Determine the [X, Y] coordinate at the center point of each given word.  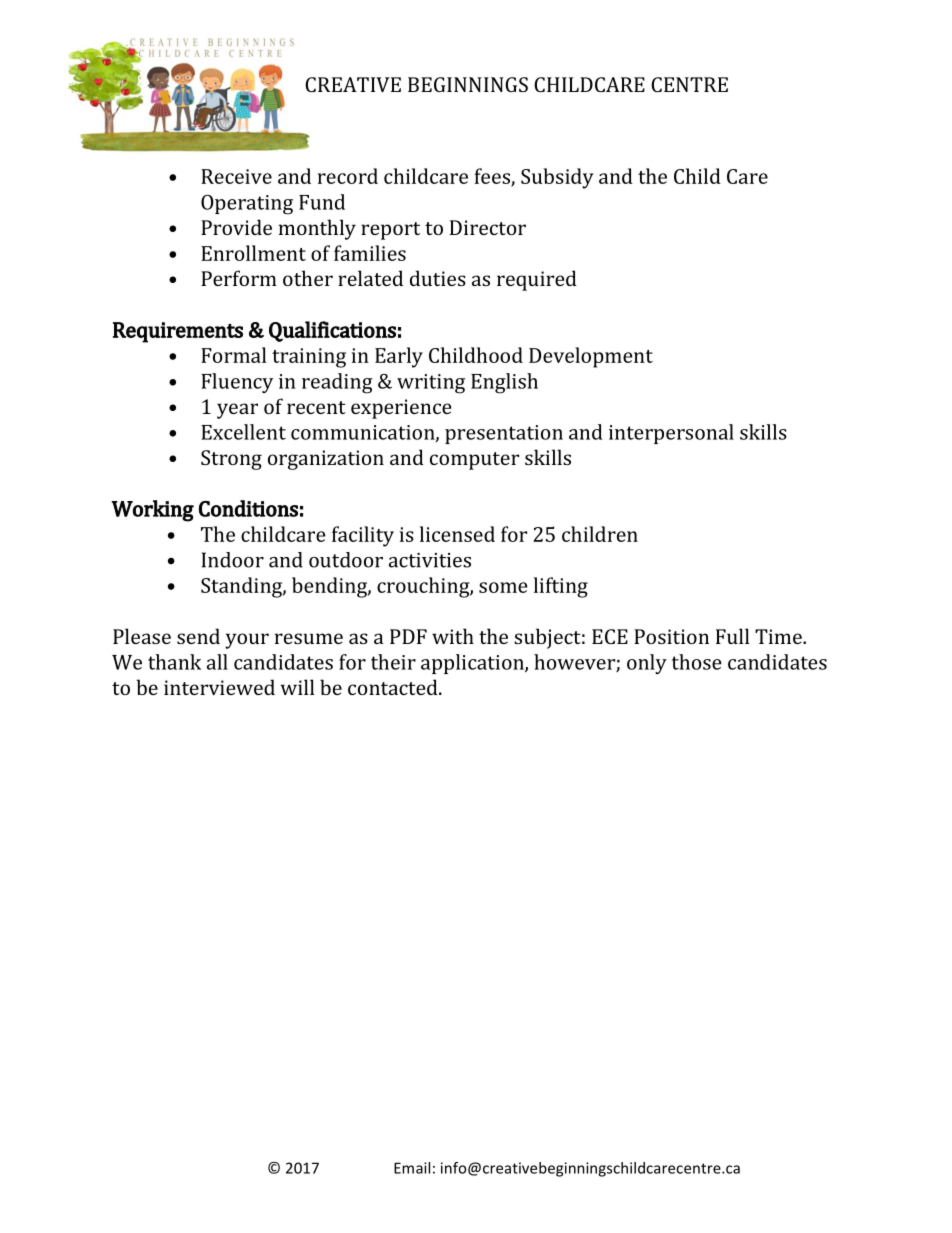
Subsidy [557, 178]
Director [488, 227]
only [647, 664]
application [473, 664]
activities [430, 560]
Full [732, 636]
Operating [247, 204]
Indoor [233, 560]
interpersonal [671, 434]
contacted [394, 687]
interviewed [219, 687]
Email [412, 1168]
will [297, 687]
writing [431, 384]
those [697, 662]
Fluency [237, 383]
